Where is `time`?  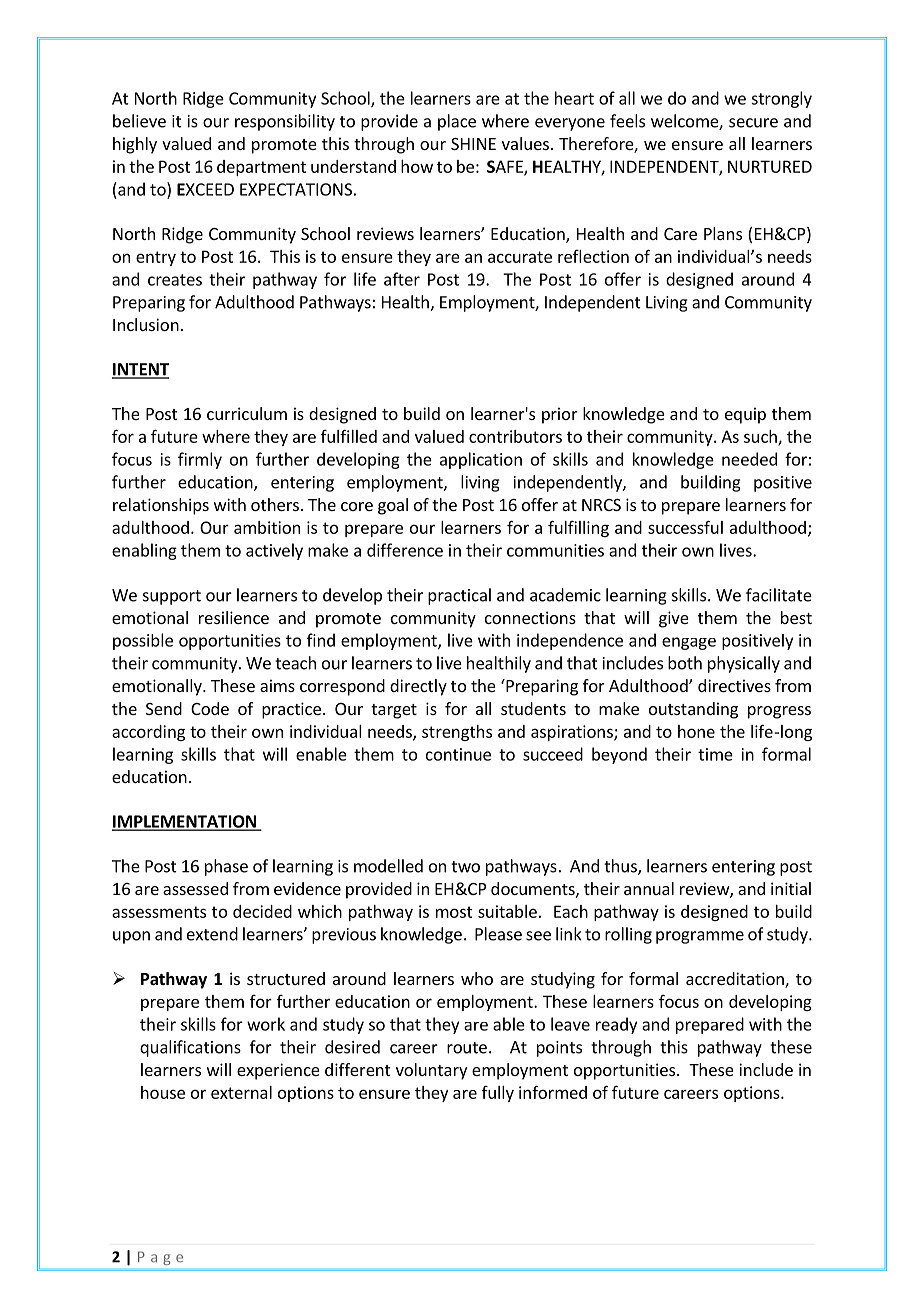 time is located at coordinates (715, 754).
